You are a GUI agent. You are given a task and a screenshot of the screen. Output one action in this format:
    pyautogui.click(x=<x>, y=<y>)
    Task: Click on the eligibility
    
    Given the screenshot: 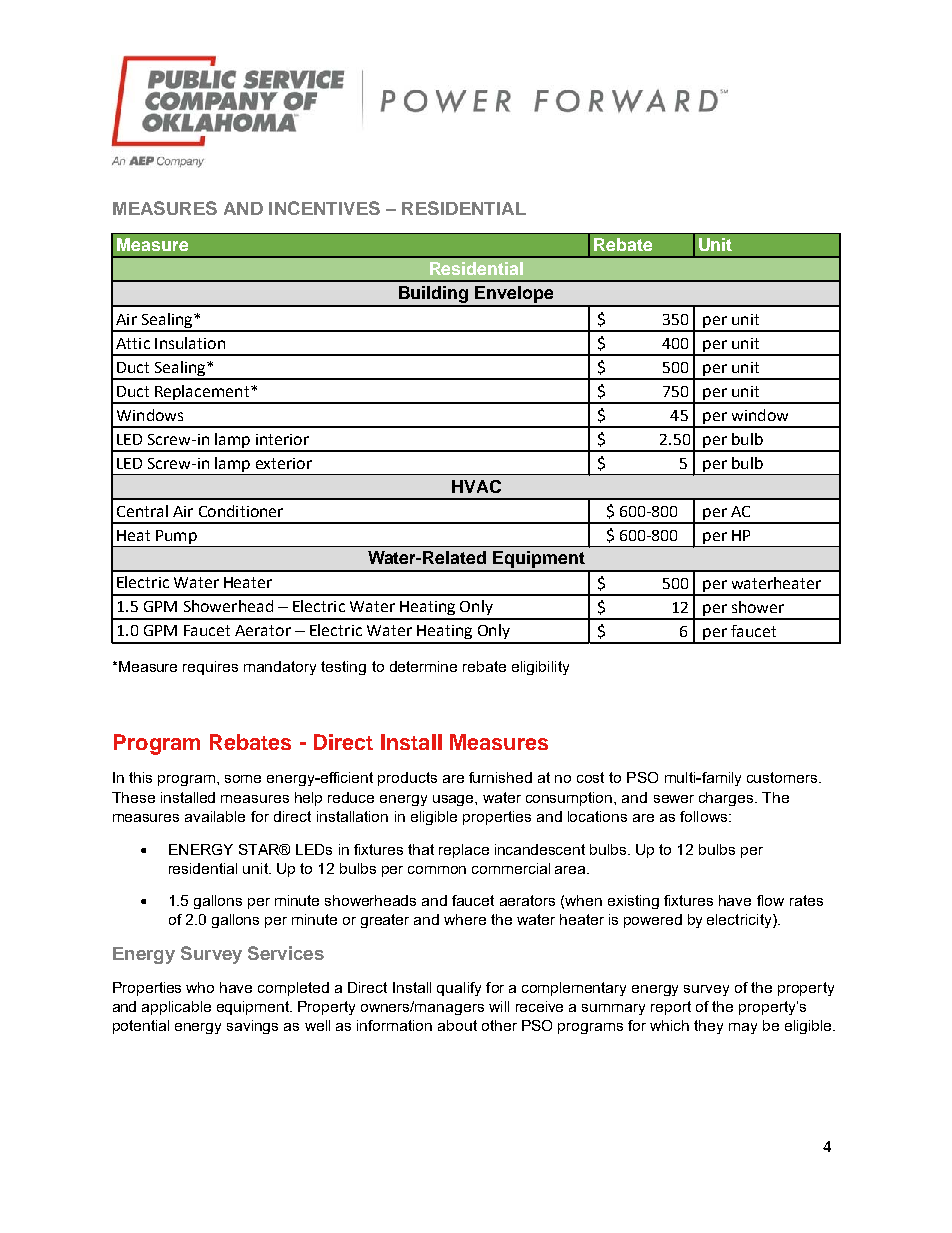 What is the action you would take?
    pyautogui.click(x=540, y=668)
